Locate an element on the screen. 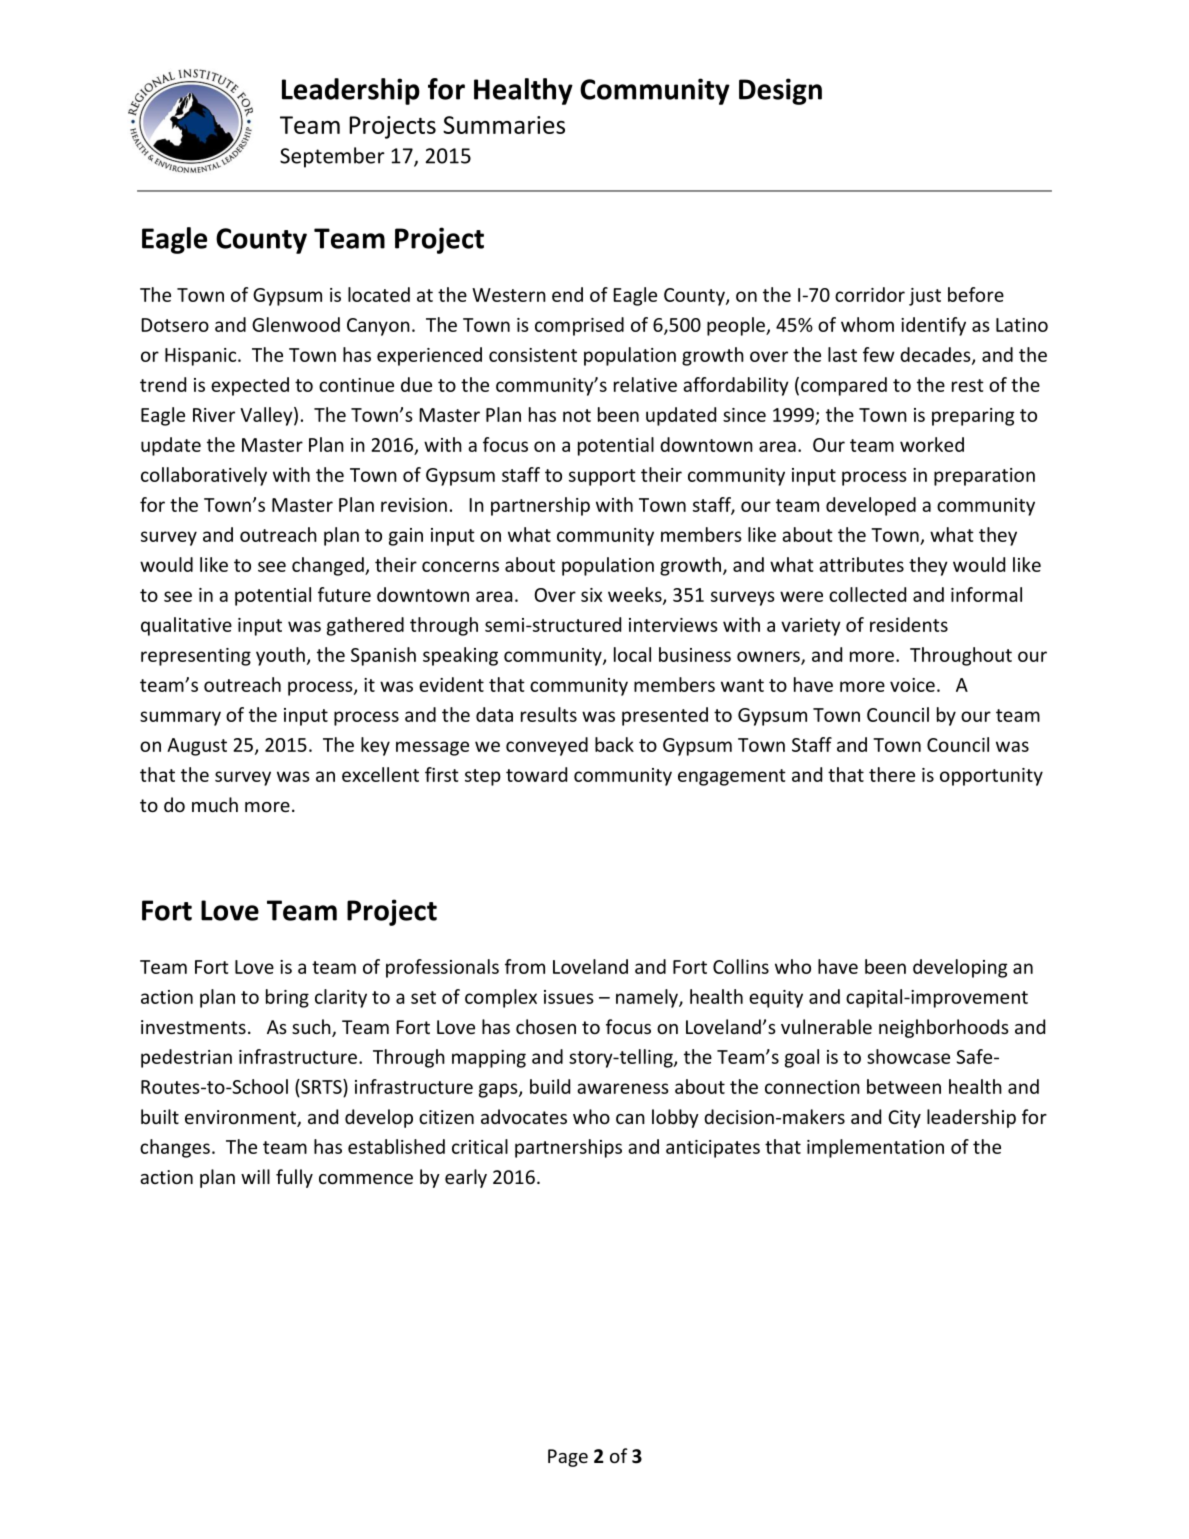  bring is located at coordinates (287, 998).
